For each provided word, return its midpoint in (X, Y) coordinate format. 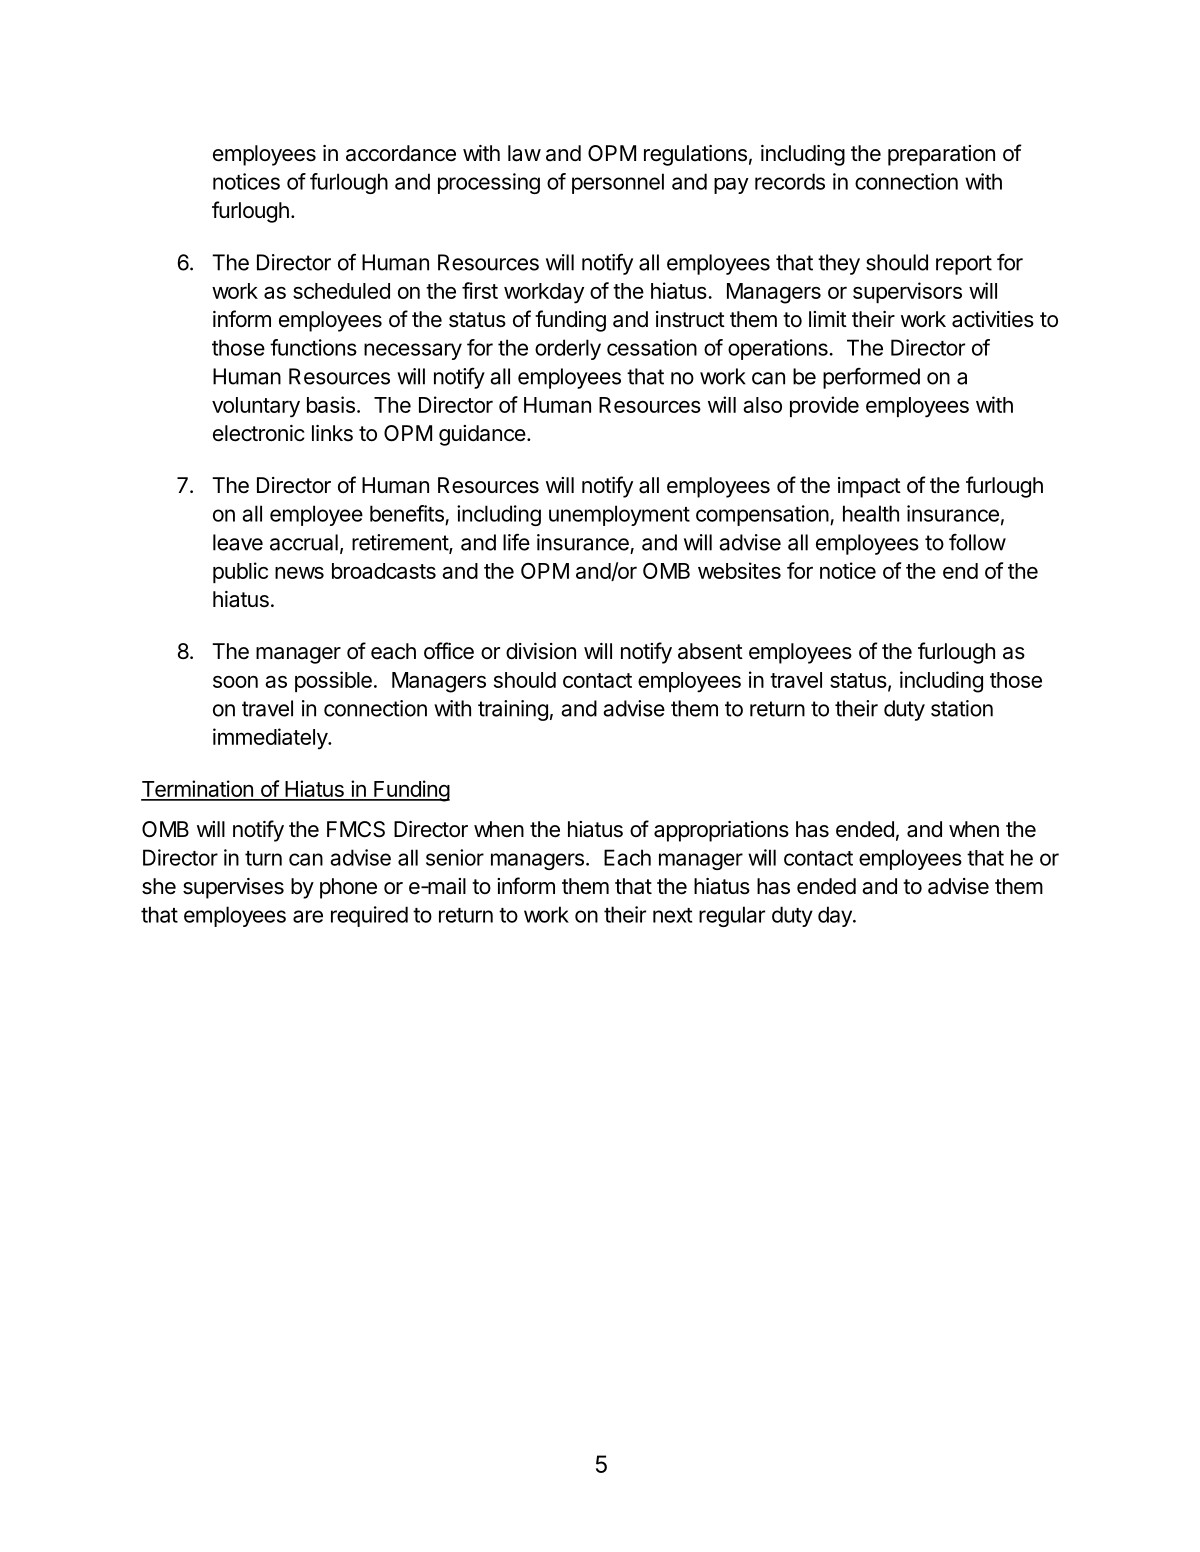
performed (871, 378)
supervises (233, 888)
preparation (941, 155)
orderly (568, 349)
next (672, 915)
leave (238, 542)
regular (732, 916)
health (871, 513)
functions (313, 347)
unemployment (619, 515)
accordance (401, 153)
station (962, 708)
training (513, 710)
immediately (271, 739)
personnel (618, 183)
